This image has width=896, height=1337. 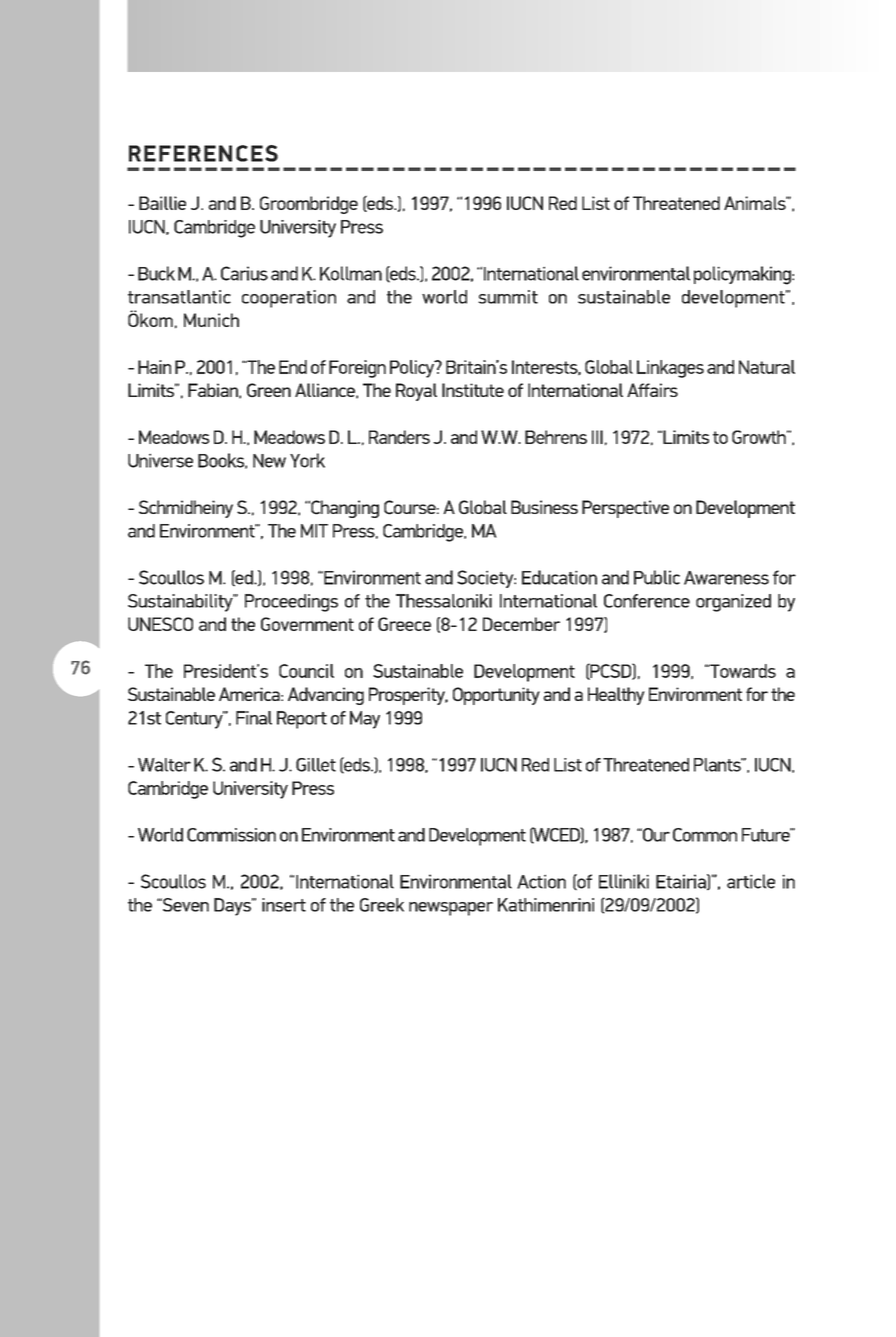 What do you see at coordinates (670, 369) in the image?
I see `Linkages` at bounding box center [670, 369].
